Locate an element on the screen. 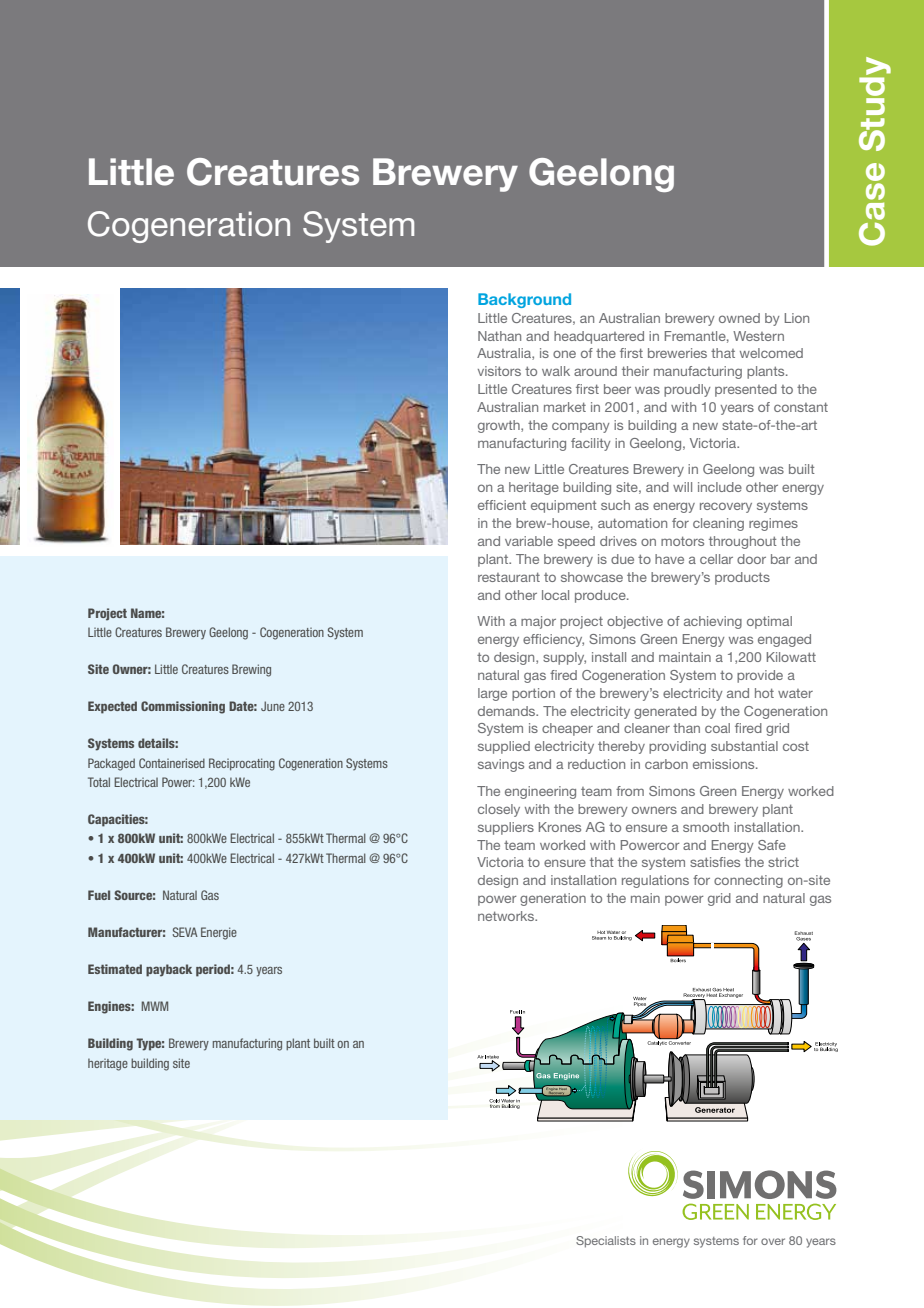 This screenshot has width=924, height=1308. regulations is located at coordinates (655, 881).
